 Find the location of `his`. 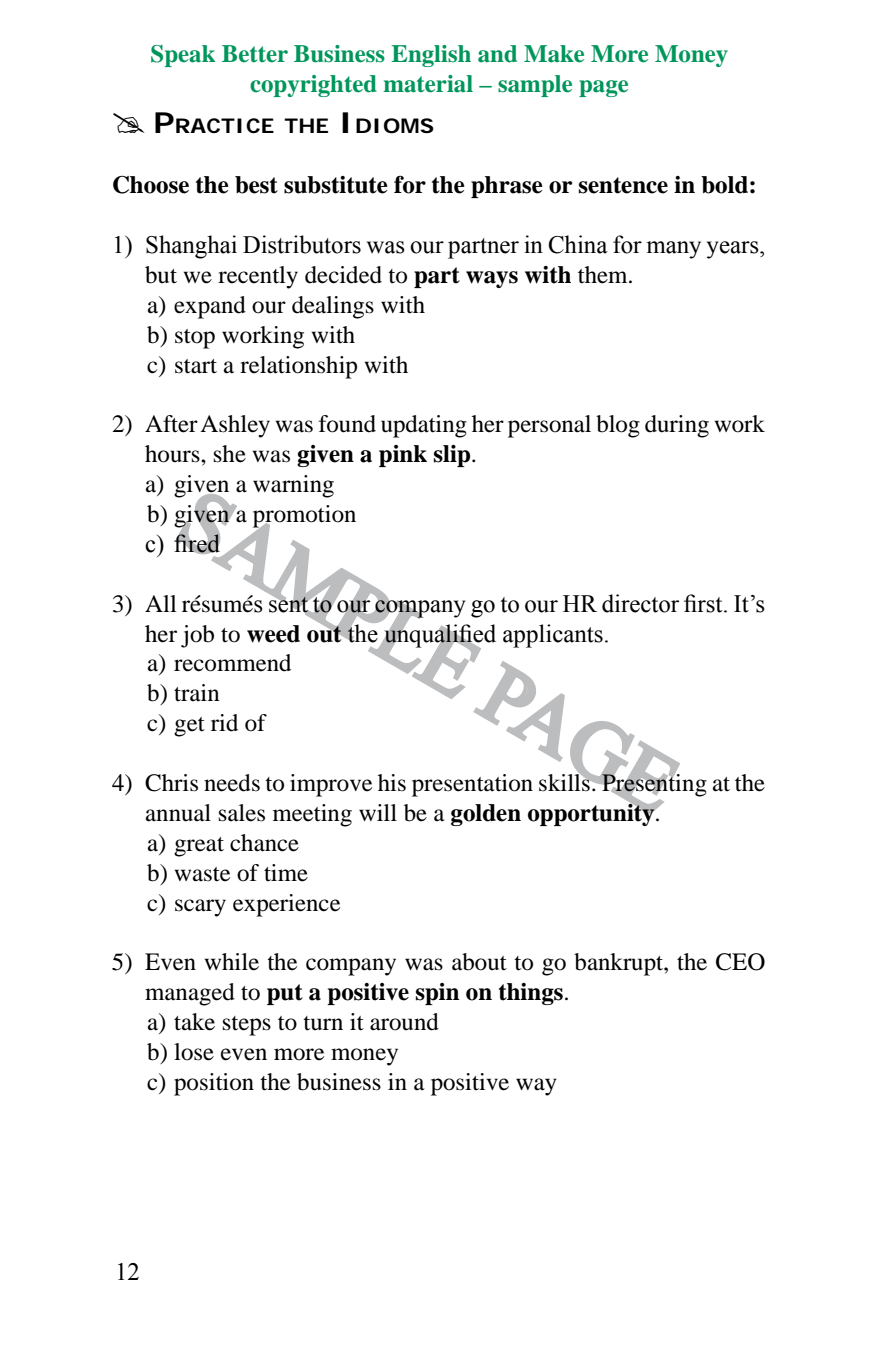

his is located at coordinates (392, 783).
